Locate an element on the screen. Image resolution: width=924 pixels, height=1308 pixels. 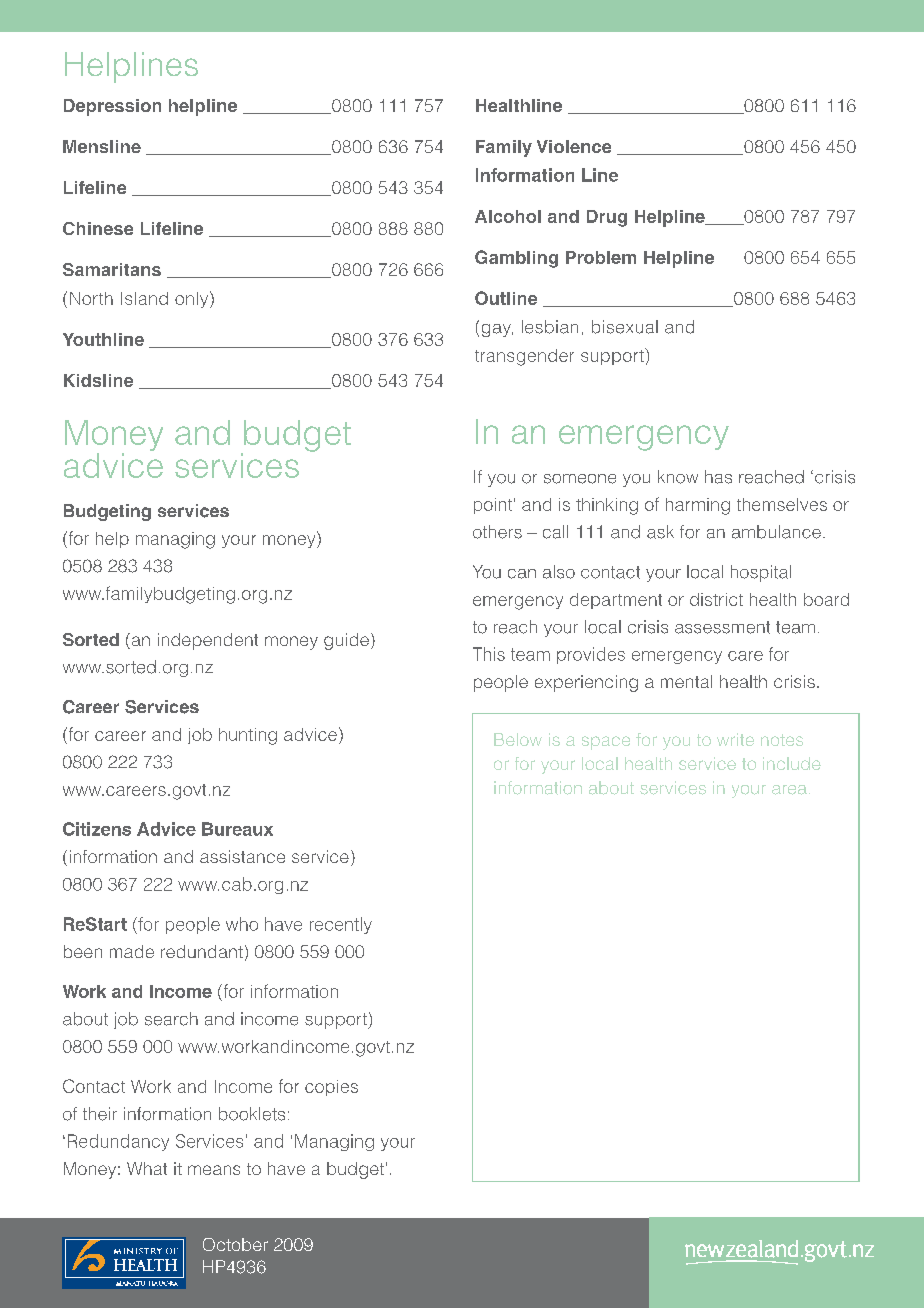
What is located at coordinates (147, 1168).
